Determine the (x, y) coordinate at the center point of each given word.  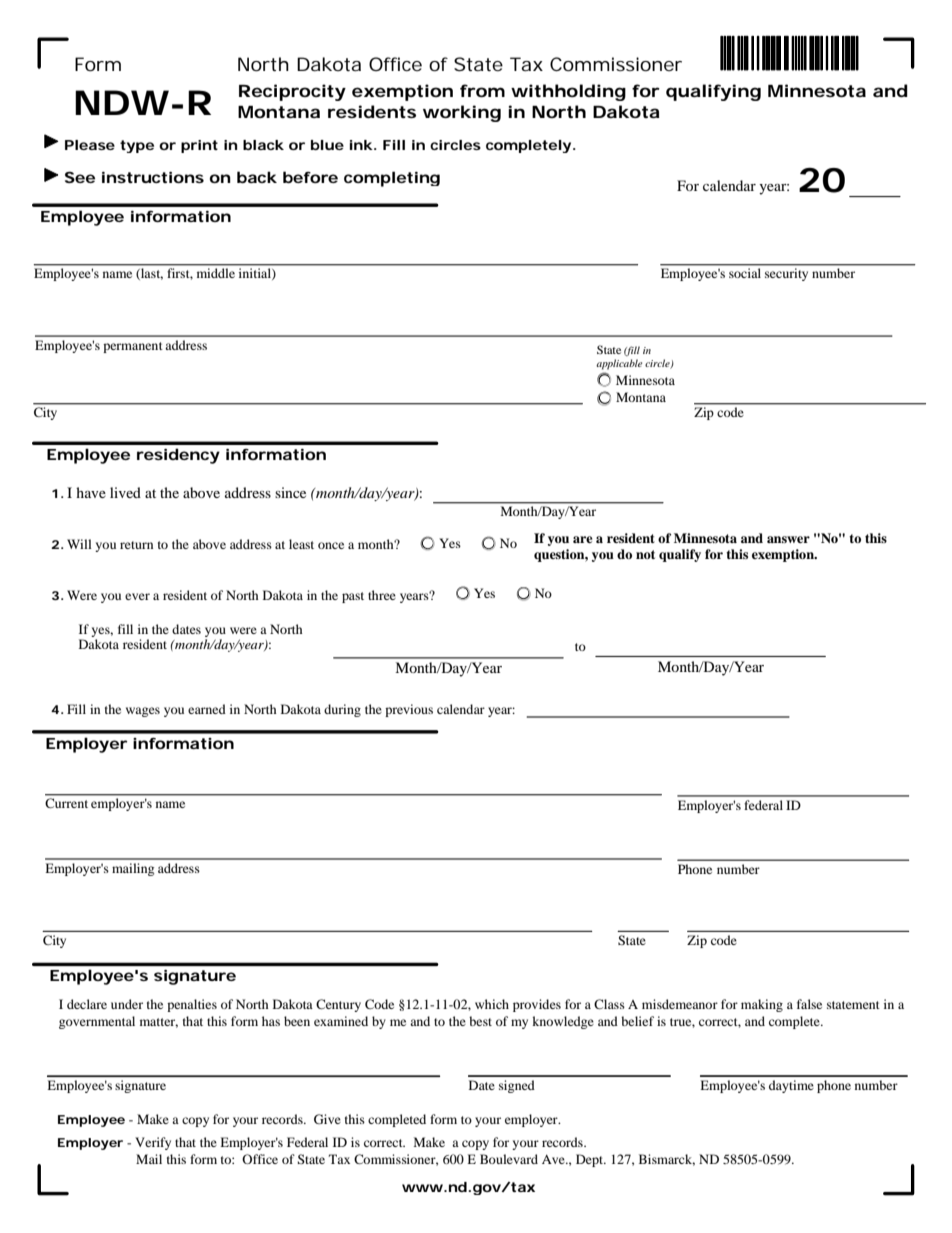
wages (143, 712)
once (331, 545)
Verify (153, 1143)
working (462, 113)
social (745, 273)
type (137, 146)
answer (788, 539)
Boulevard (509, 1159)
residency (178, 456)
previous (409, 710)
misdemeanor (680, 1004)
